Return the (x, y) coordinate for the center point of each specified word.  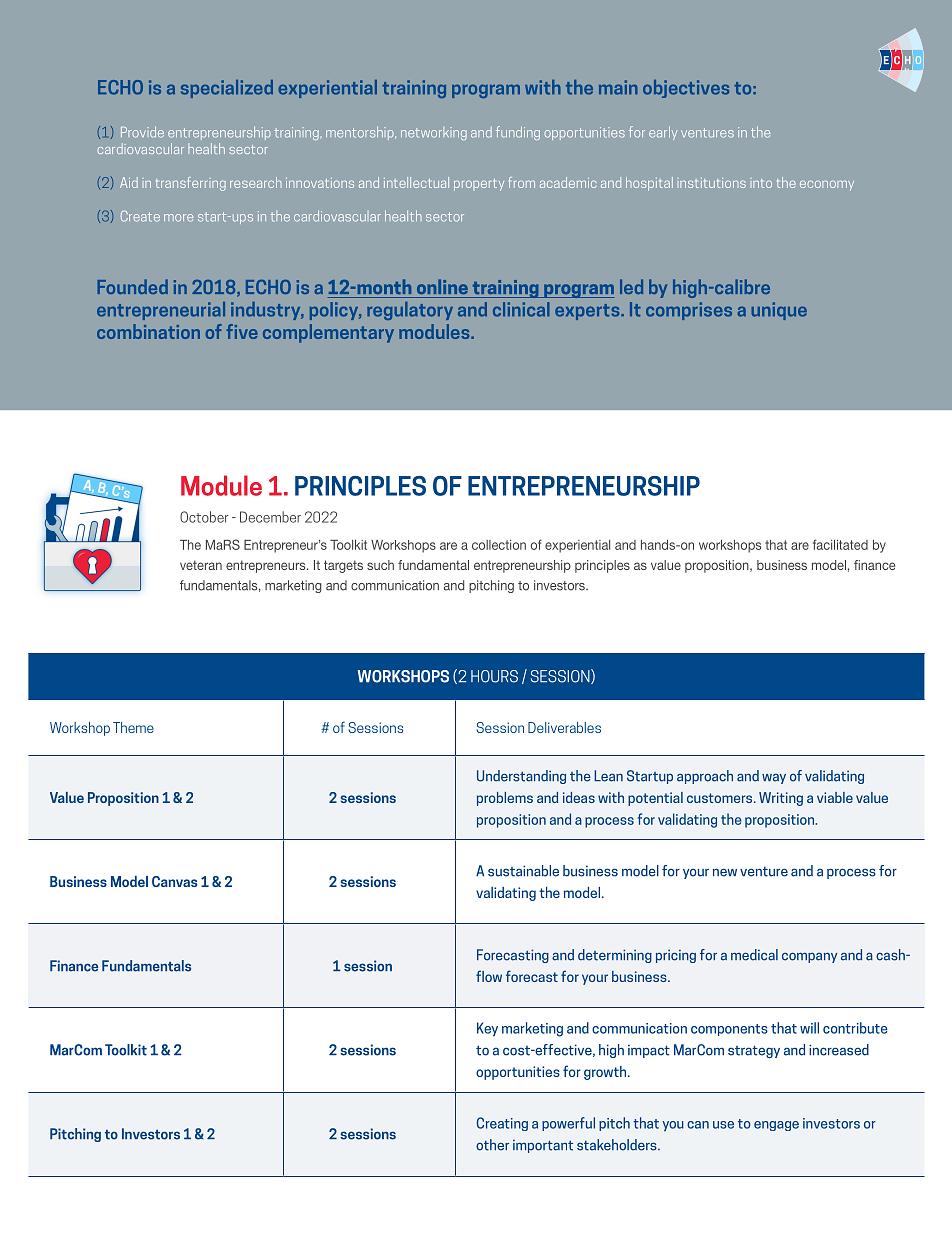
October (204, 517)
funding (518, 133)
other (492, 1145)
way (774, 779)
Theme (133, 727)
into (762, 183)
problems (505, 799)
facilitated (840, 544)
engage (776, 1126)
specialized (227, 89)
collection (499, 545)
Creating (502, 1124)
